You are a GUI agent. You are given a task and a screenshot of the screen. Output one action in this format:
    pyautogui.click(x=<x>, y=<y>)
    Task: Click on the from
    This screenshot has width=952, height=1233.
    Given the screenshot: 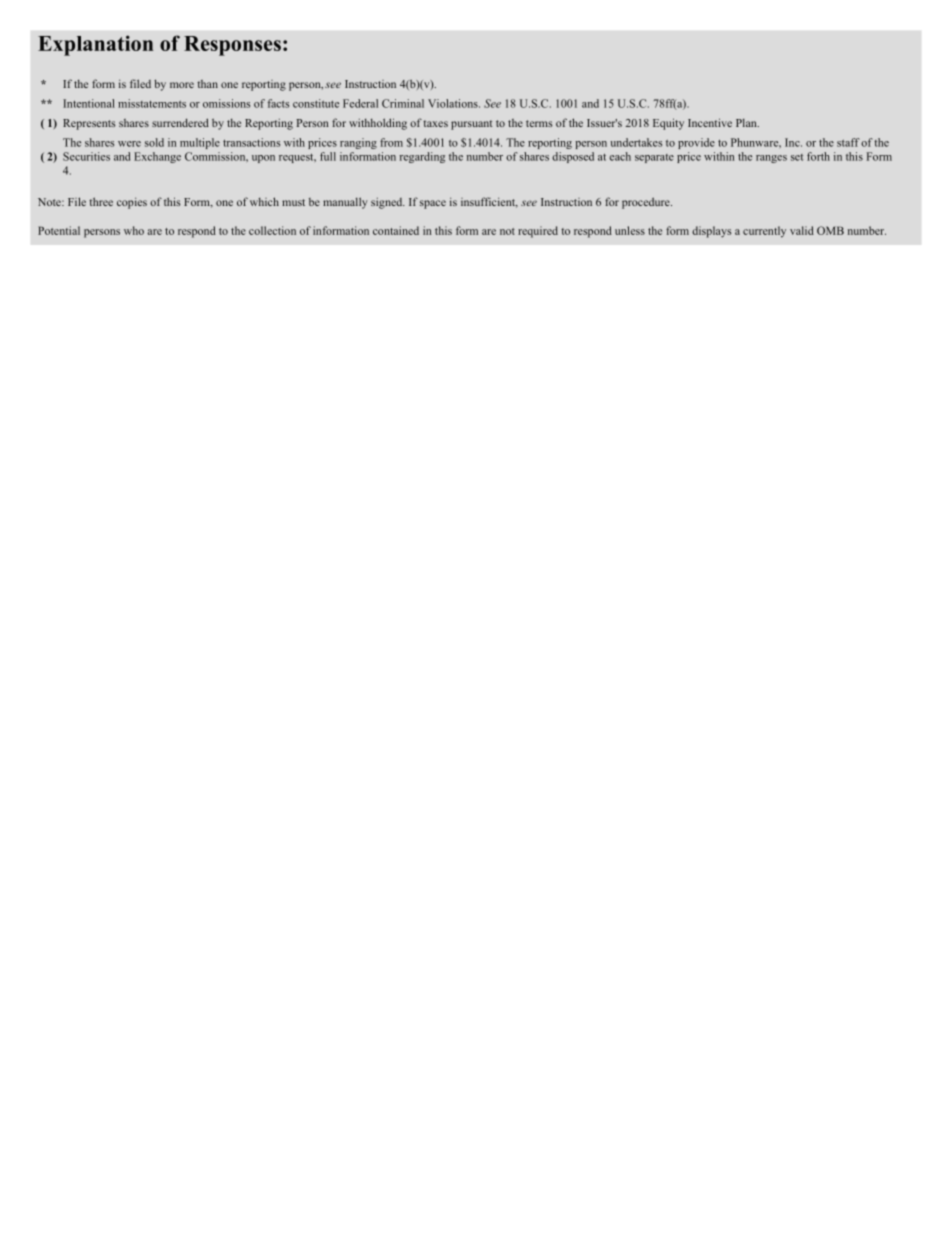 What is the action you would take?
    pyautogui.click(x=391, y=142)
